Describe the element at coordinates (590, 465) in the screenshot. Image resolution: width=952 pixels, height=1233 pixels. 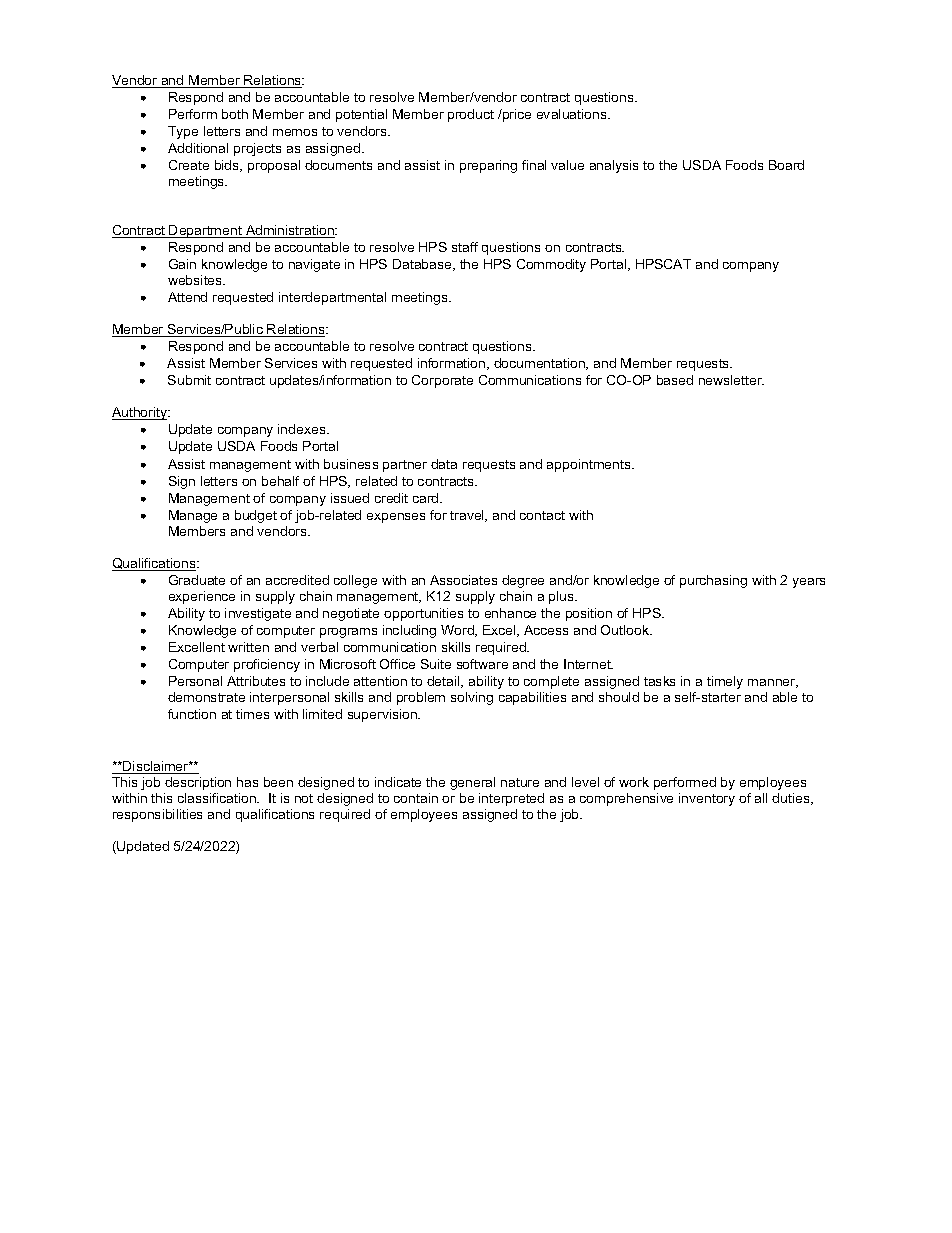
I see `appointments` at that location.
